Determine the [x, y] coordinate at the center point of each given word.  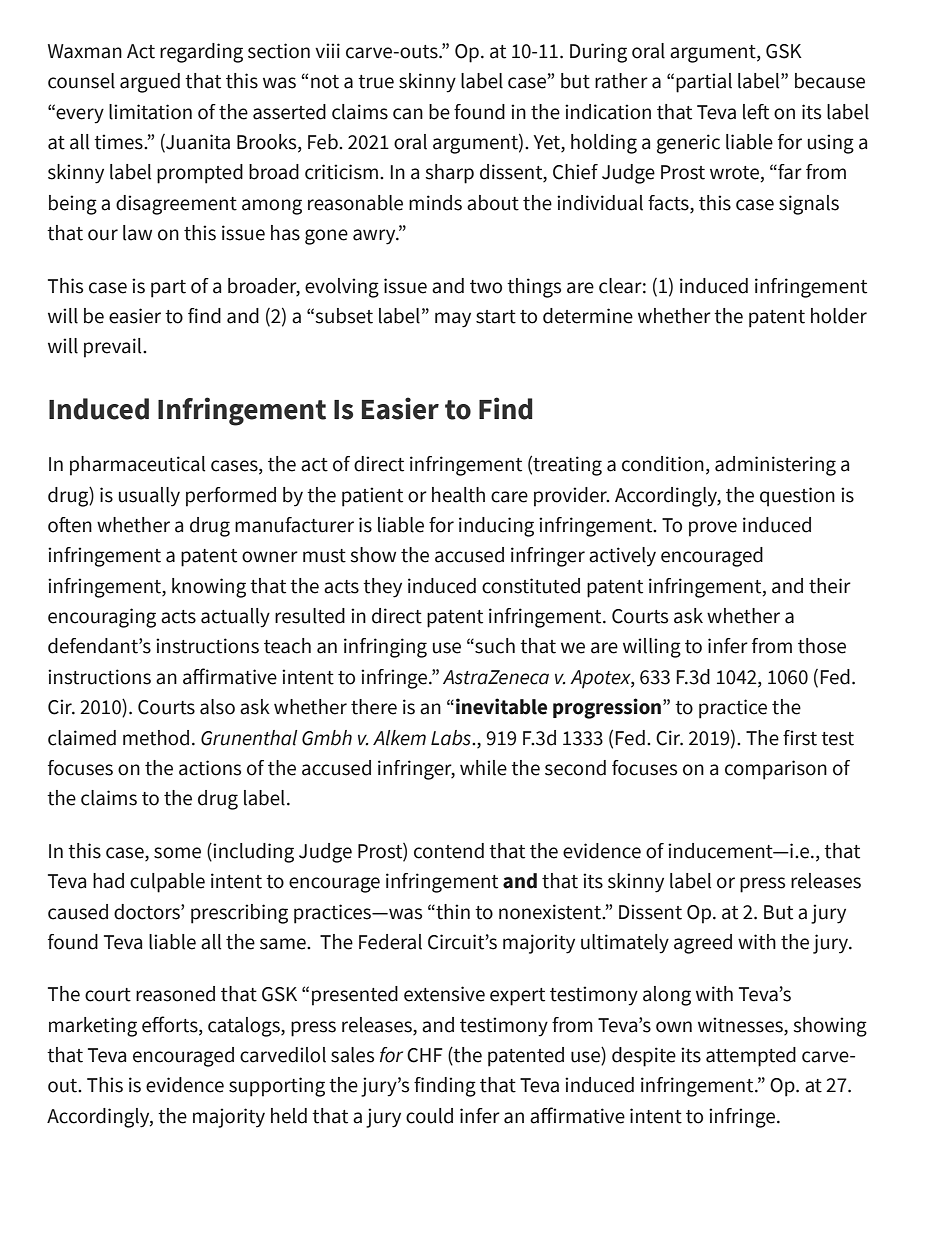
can [408, 114]
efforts [171, 1024]
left [756, 112]
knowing [209, 588]
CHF [425, 1055]
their [830, 586]
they [382, 588]
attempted [751, 1057]
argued [150, 83]
